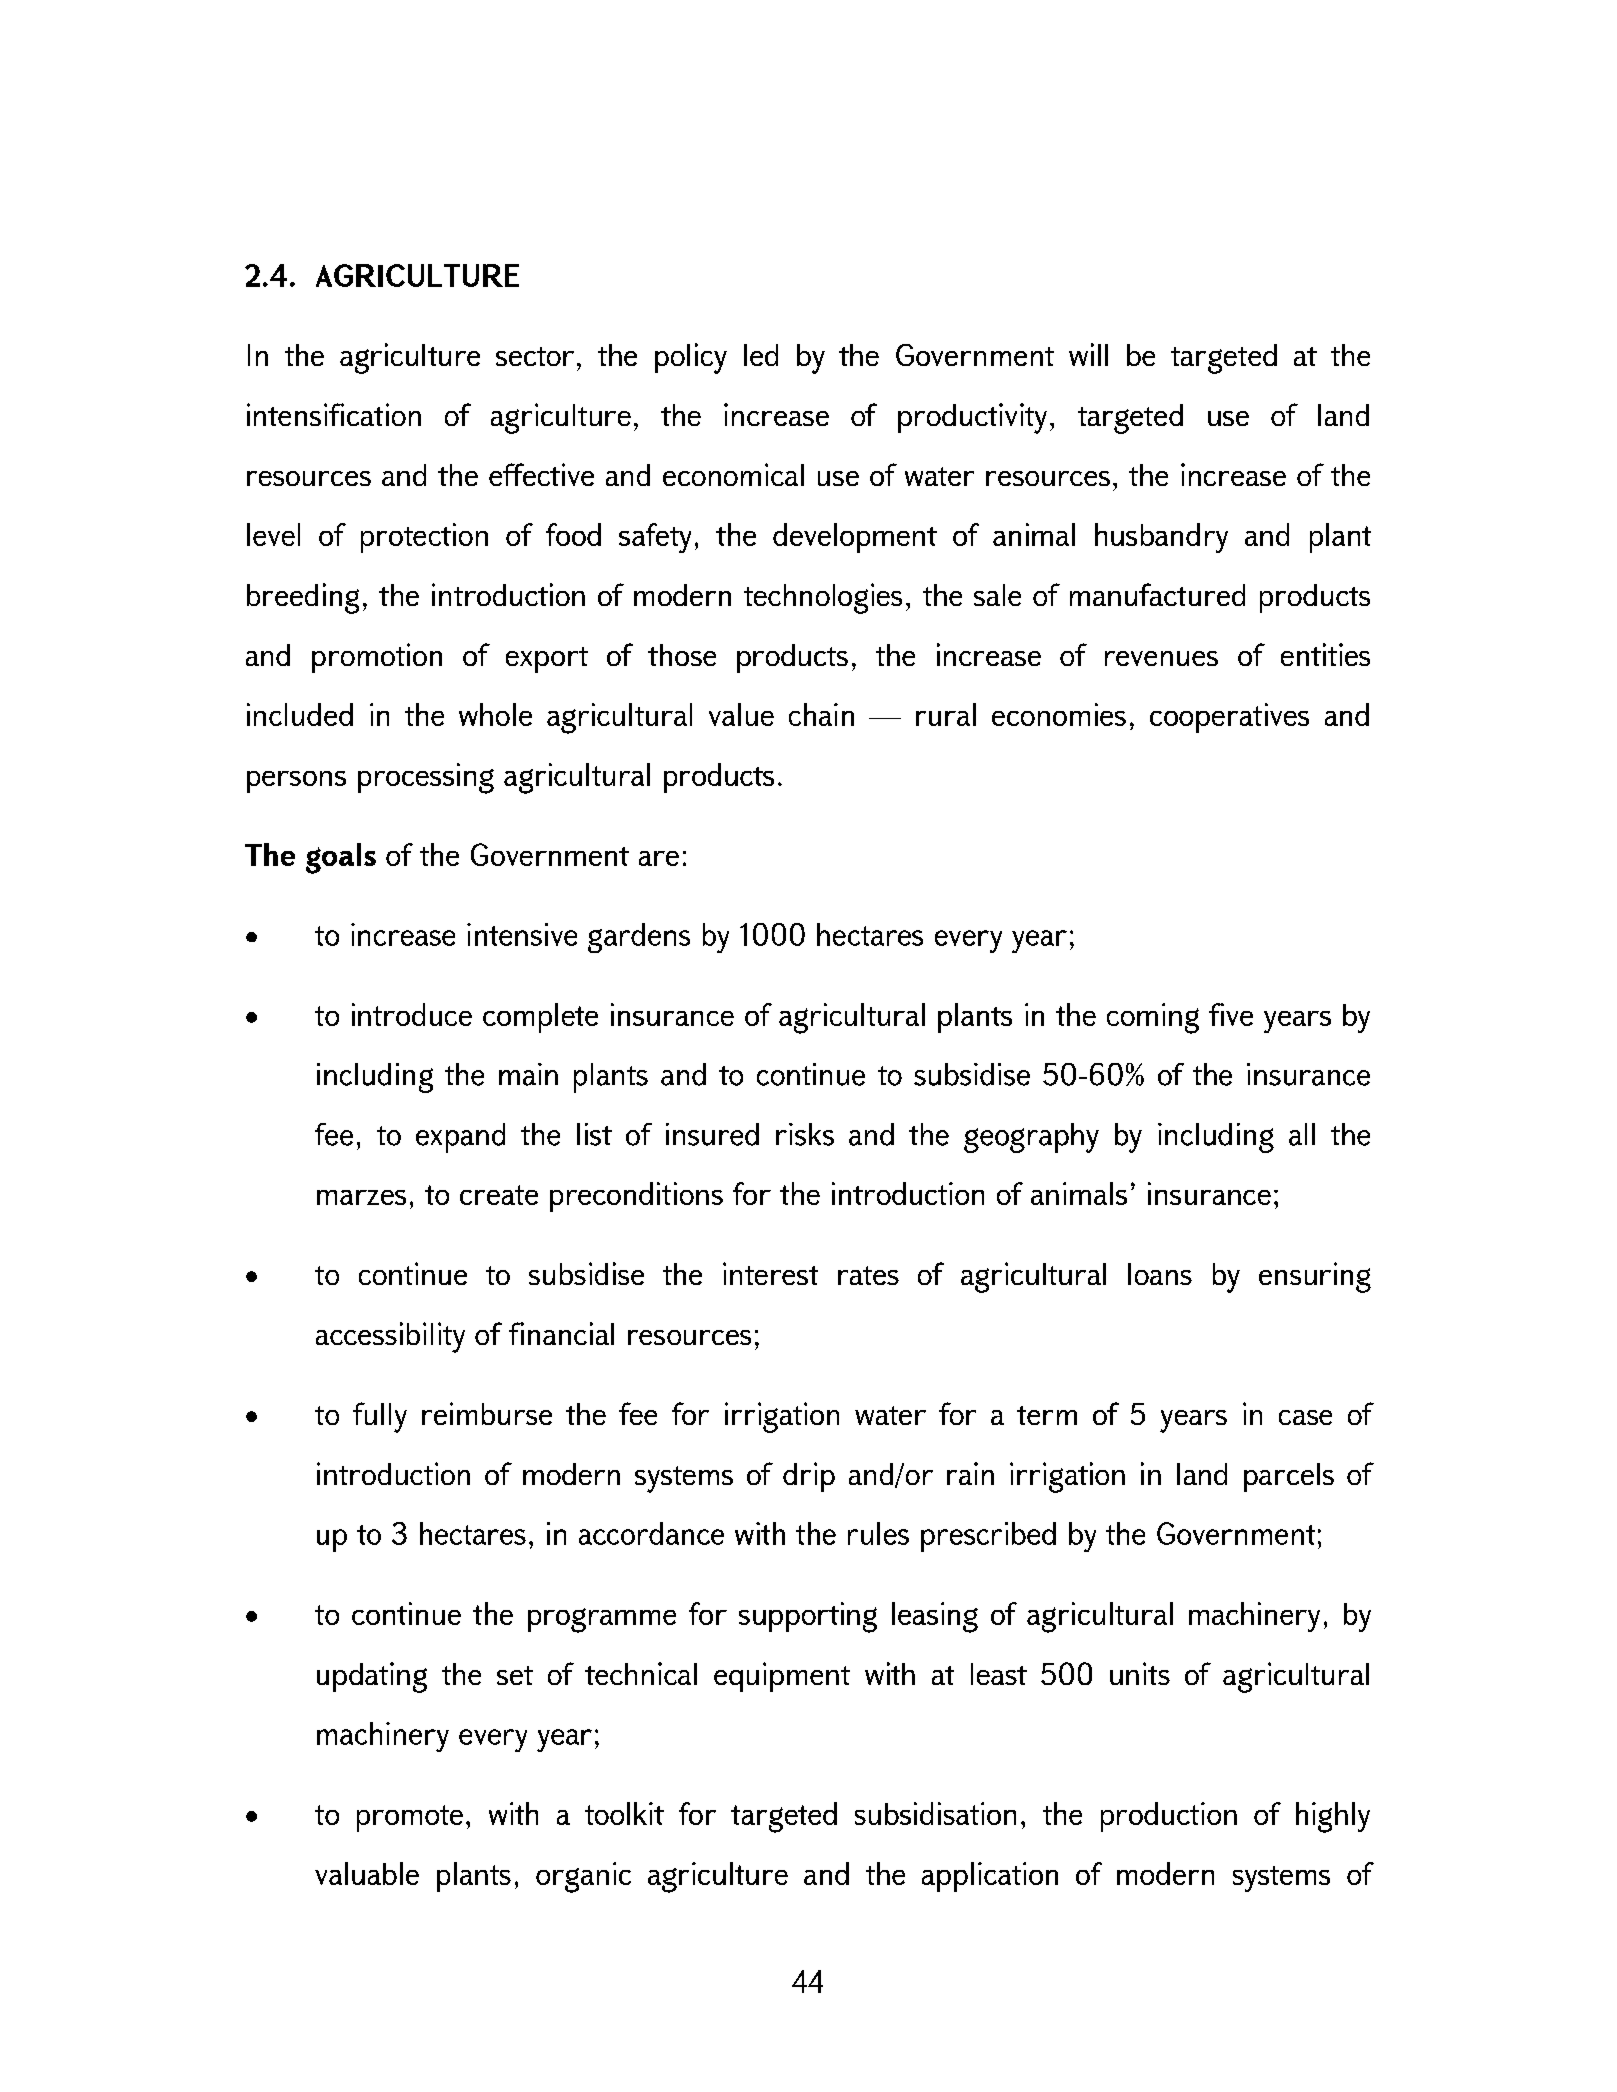  I want to click on chain, so click(821, 714).
